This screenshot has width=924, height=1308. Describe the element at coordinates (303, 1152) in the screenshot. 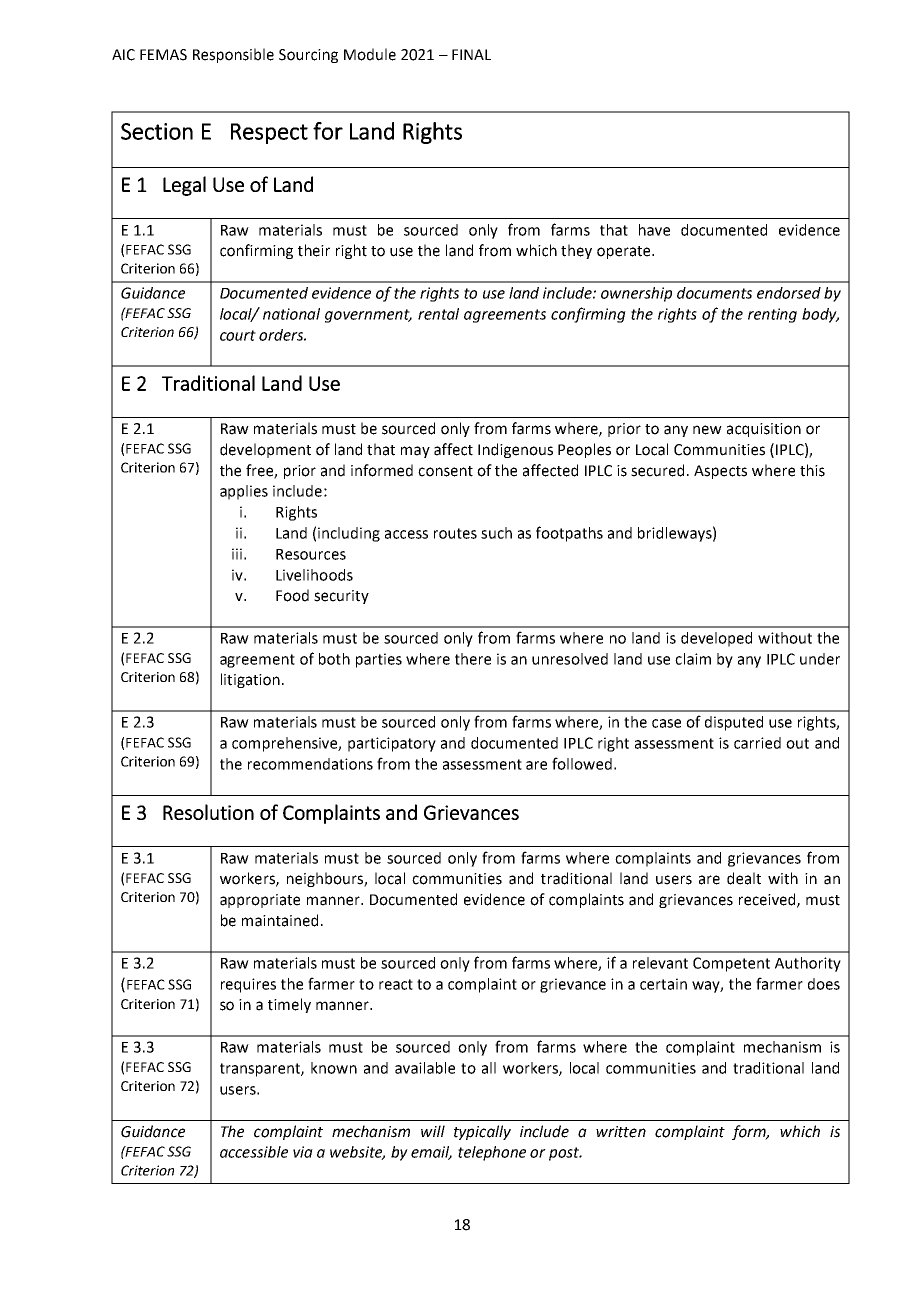

I see `via` at that location.
